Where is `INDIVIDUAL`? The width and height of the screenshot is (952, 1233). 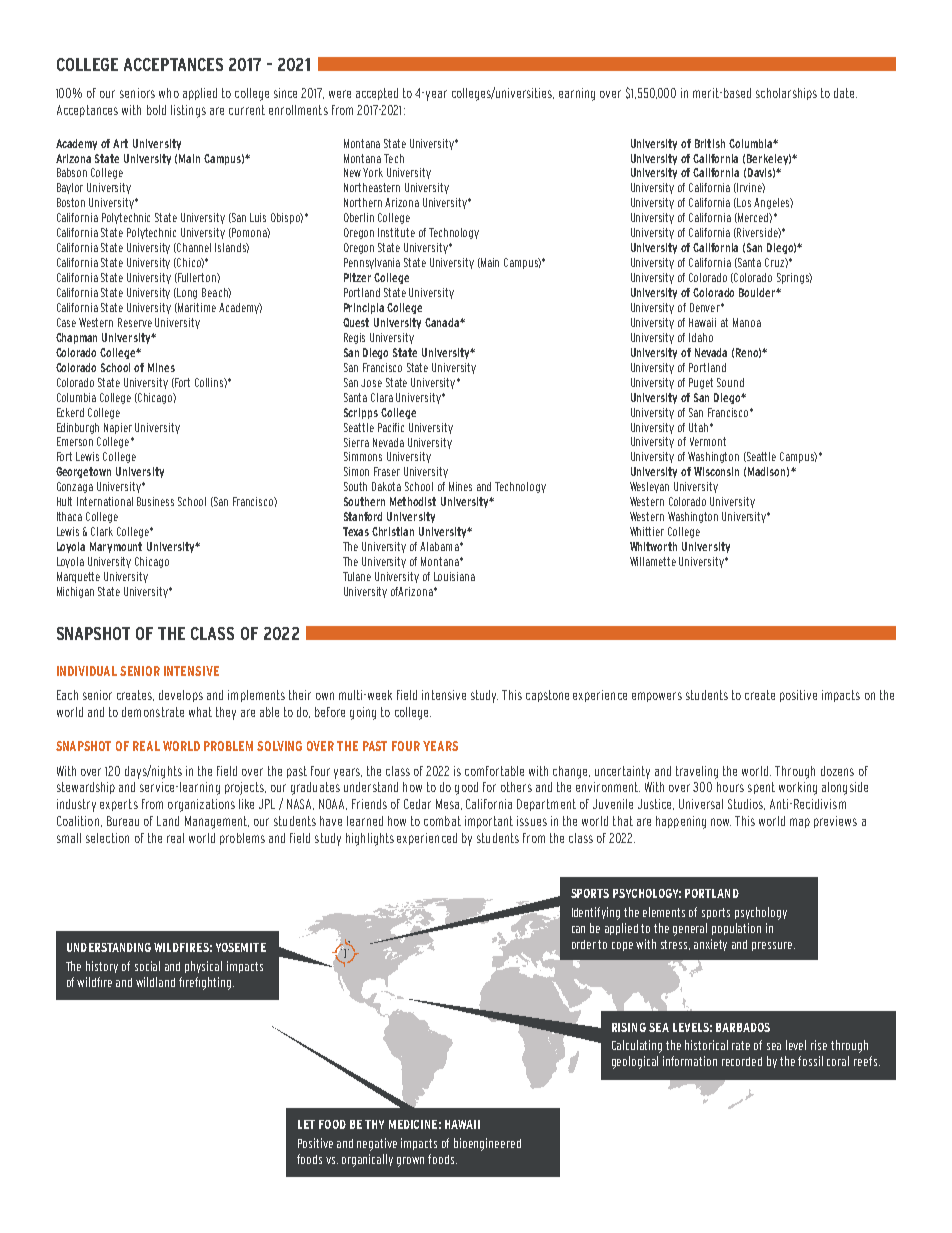
INDIVIDUAL is located at coordinates (87, 671).
